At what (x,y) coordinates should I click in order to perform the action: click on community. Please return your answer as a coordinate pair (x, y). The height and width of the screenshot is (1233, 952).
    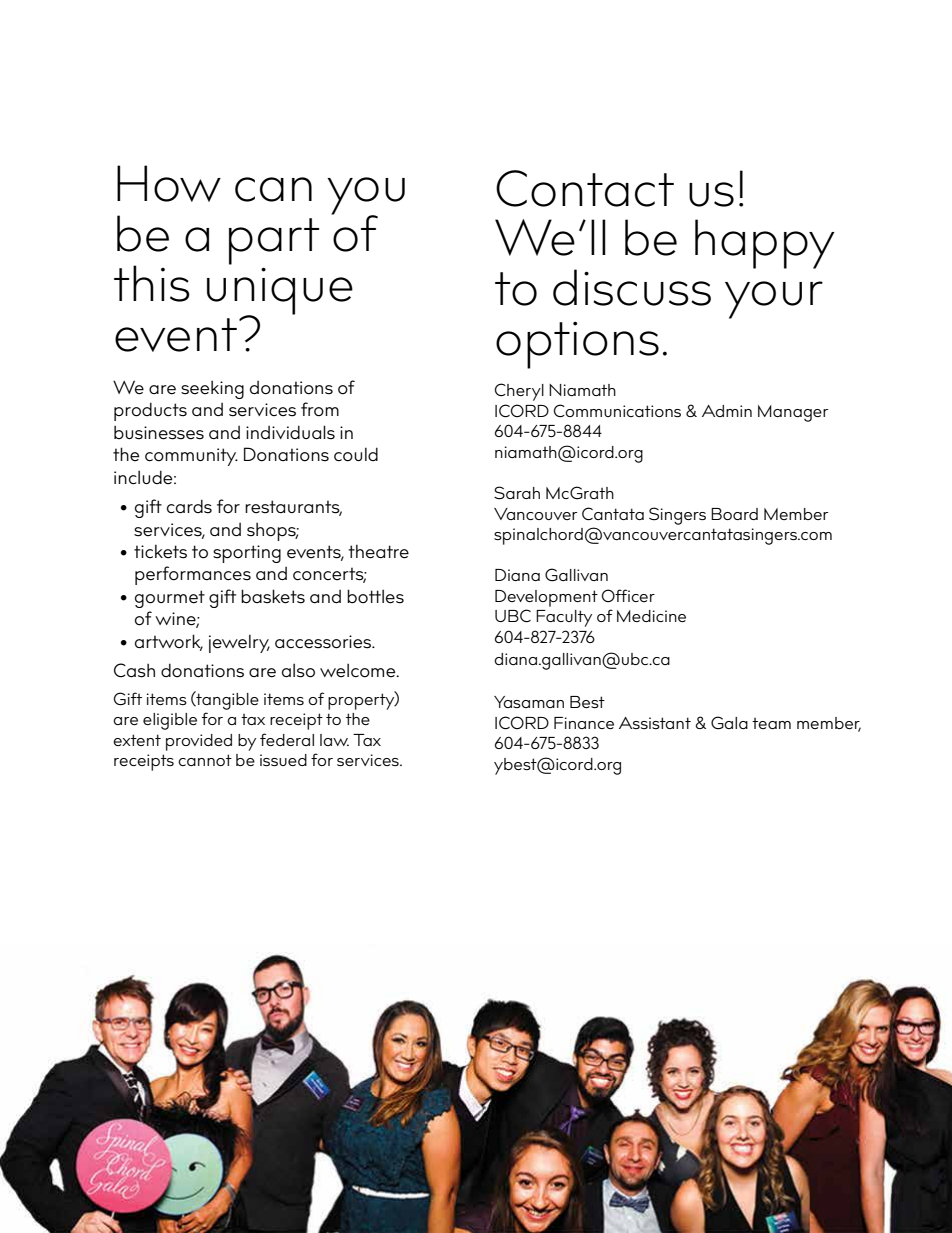
    Looking at the image, I should click on (191, 457).
